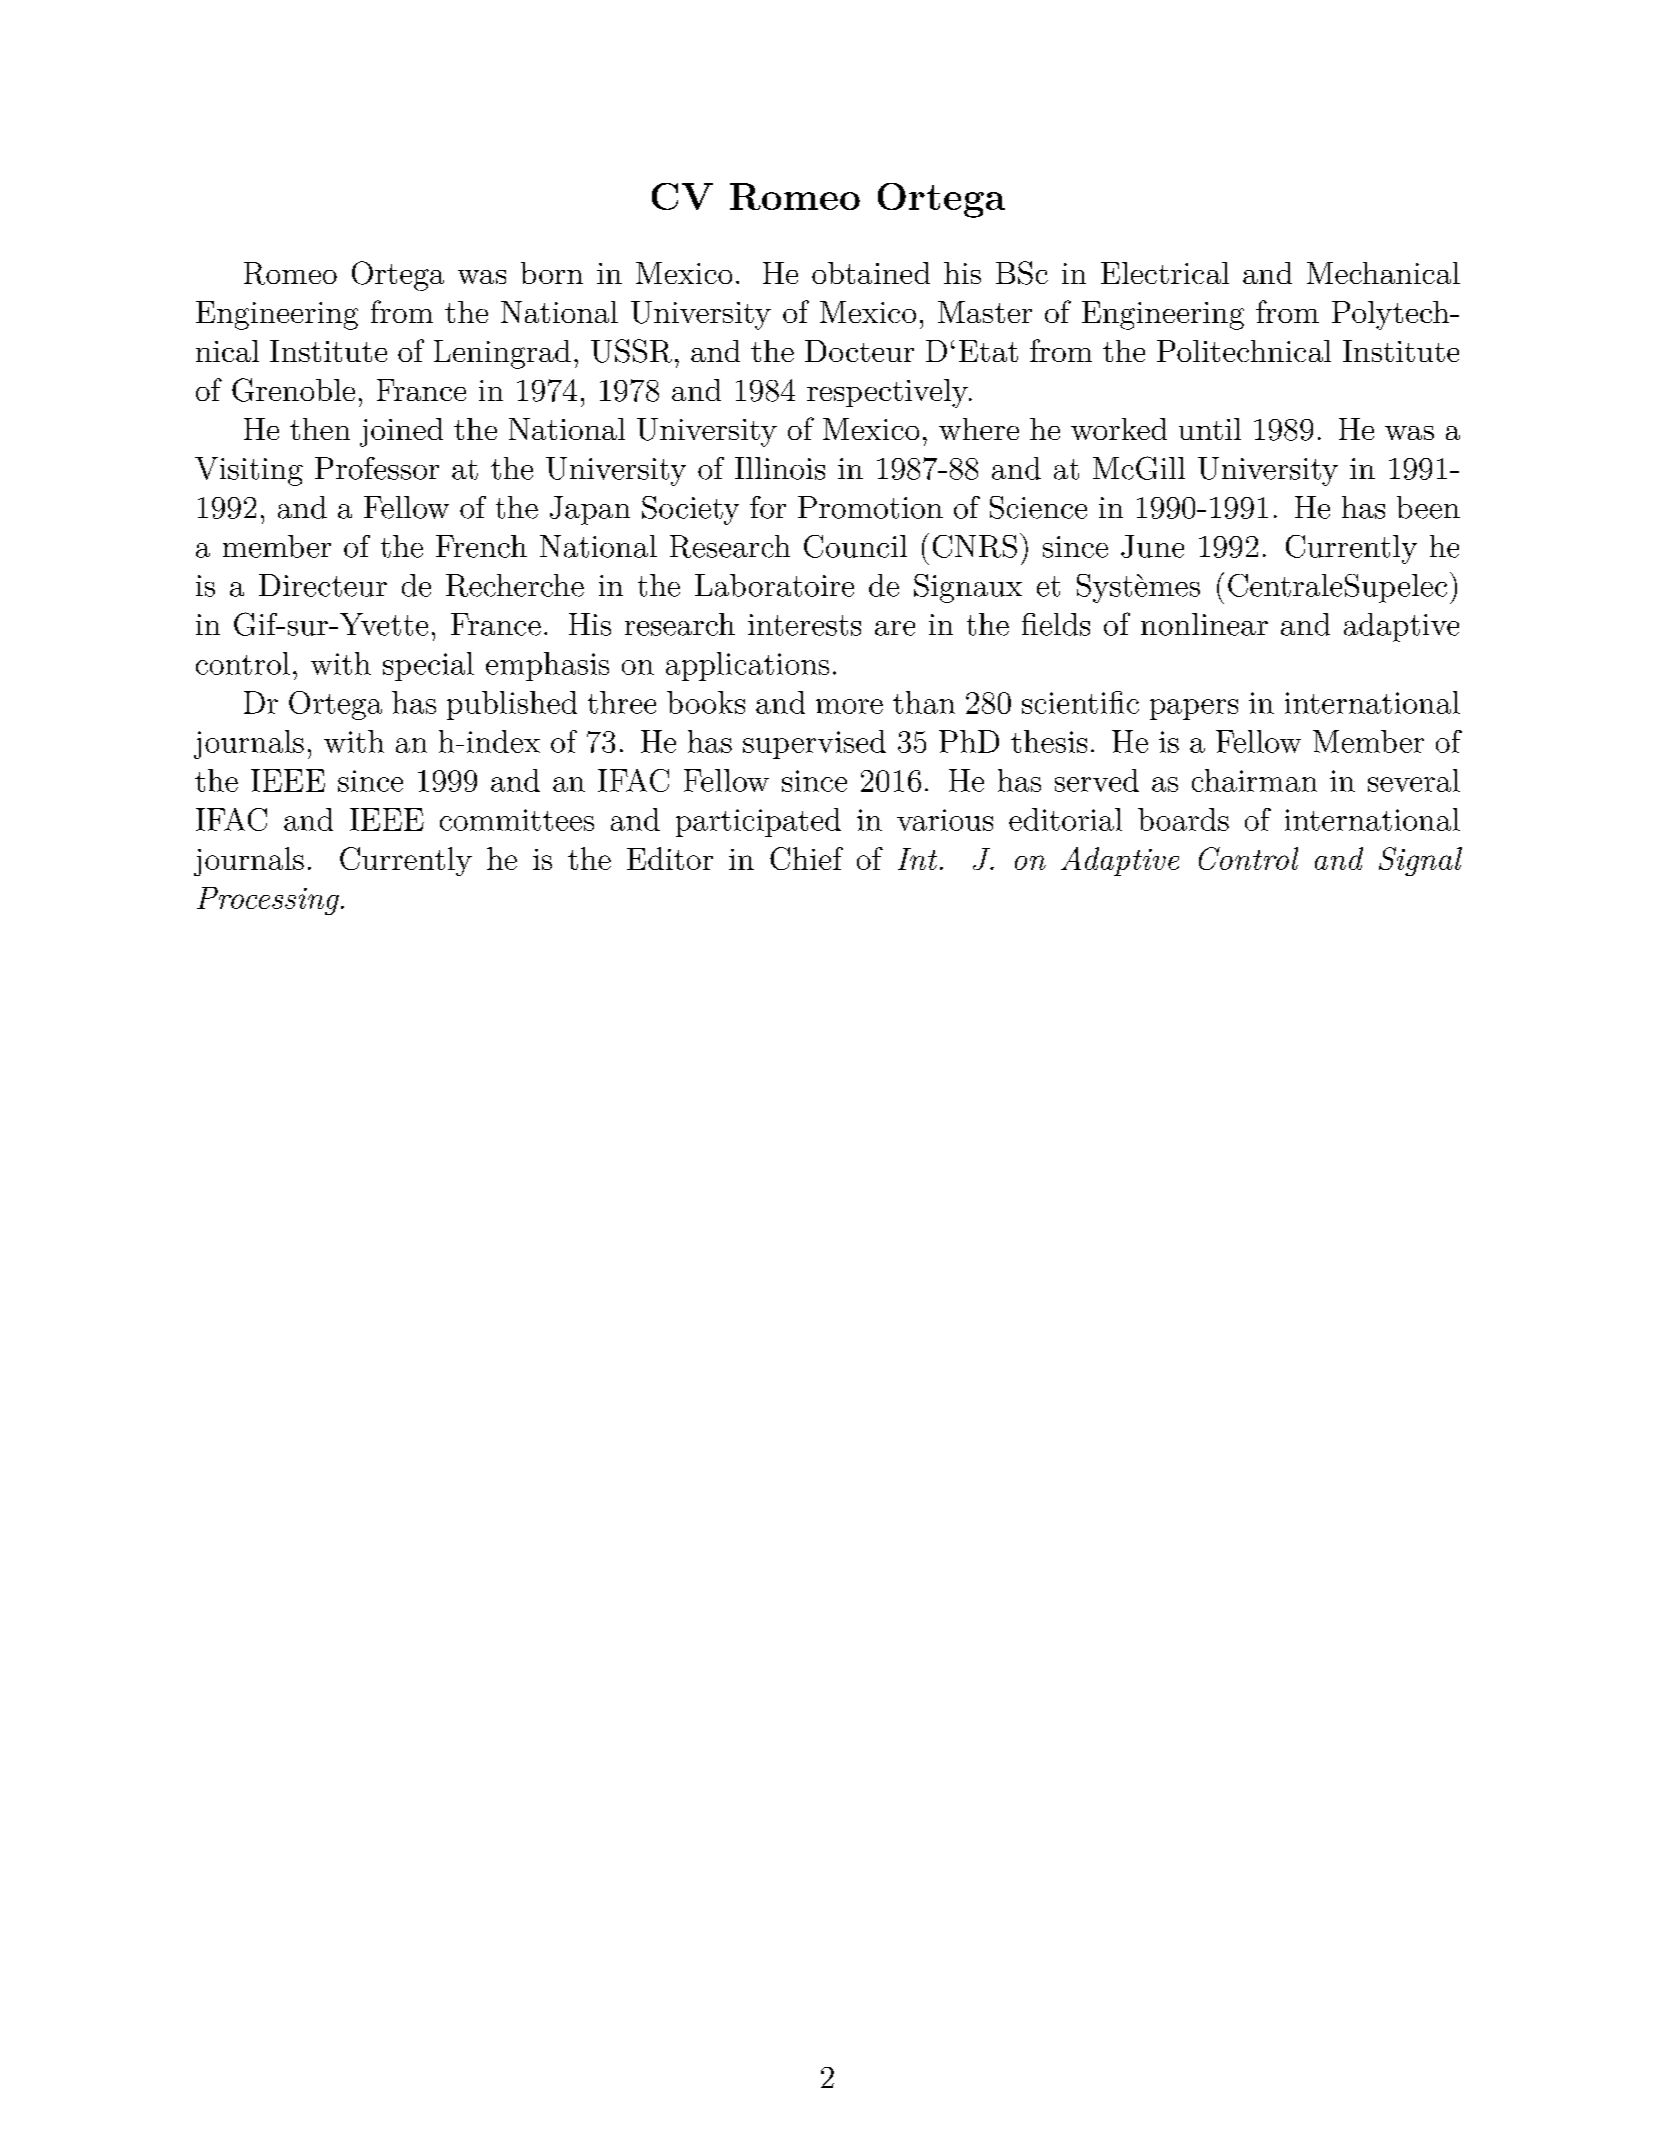 Image resolution: width=1655 pixels, height=2141 pixels. I want to click on Processing, so click(268, 901).
